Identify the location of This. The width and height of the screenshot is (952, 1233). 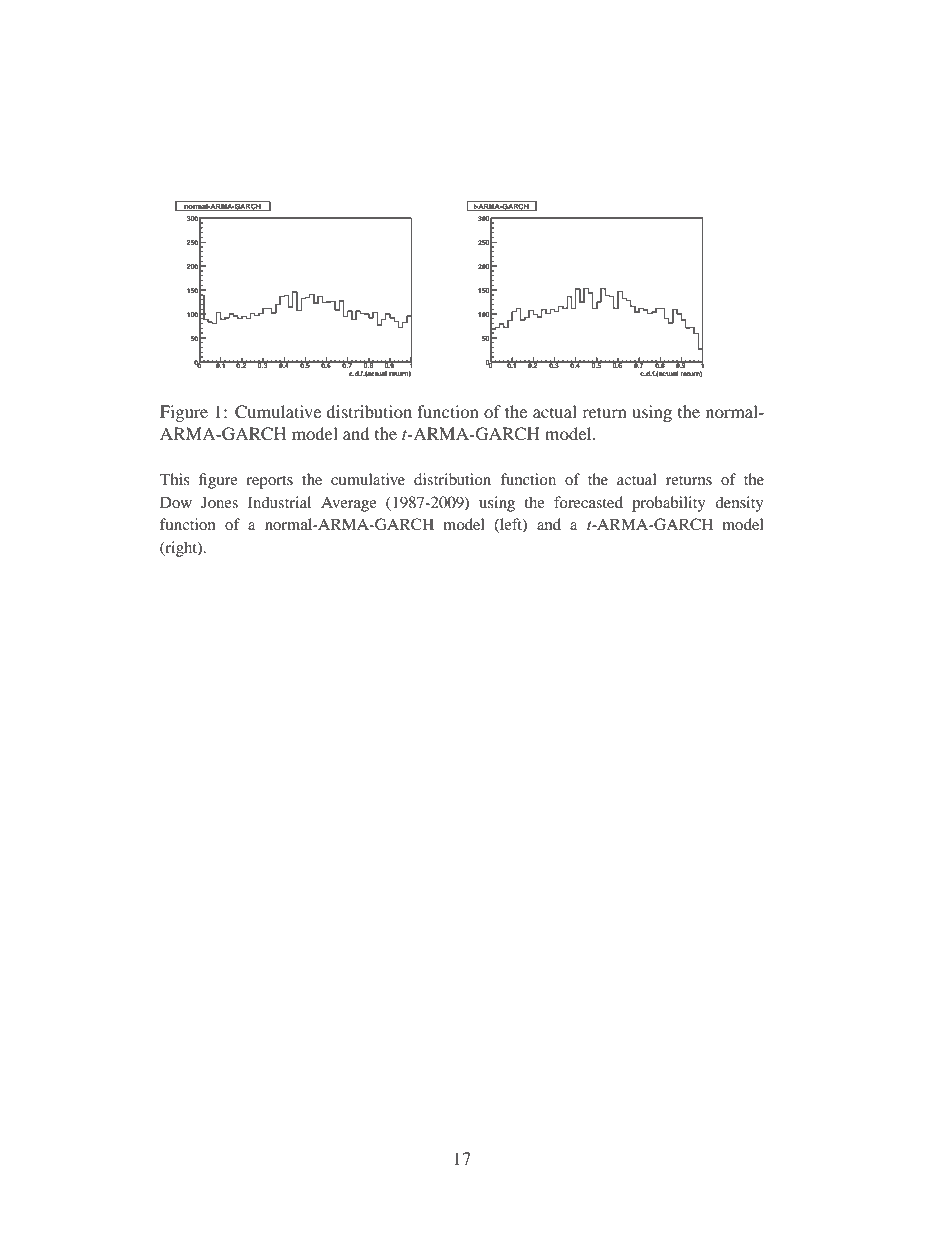
(175, 479).
